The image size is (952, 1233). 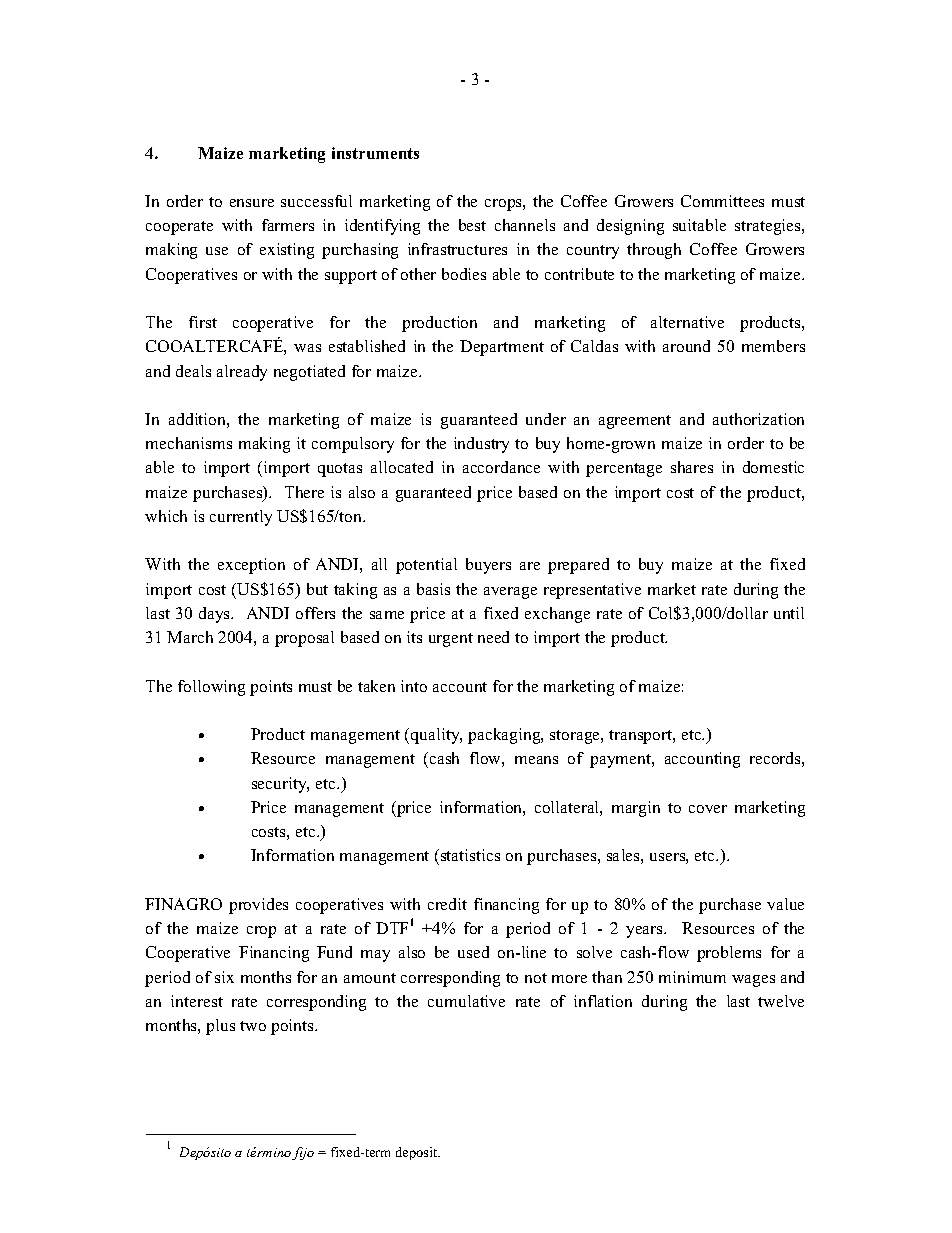 I want to click on need, so click(x=493, y=637).
